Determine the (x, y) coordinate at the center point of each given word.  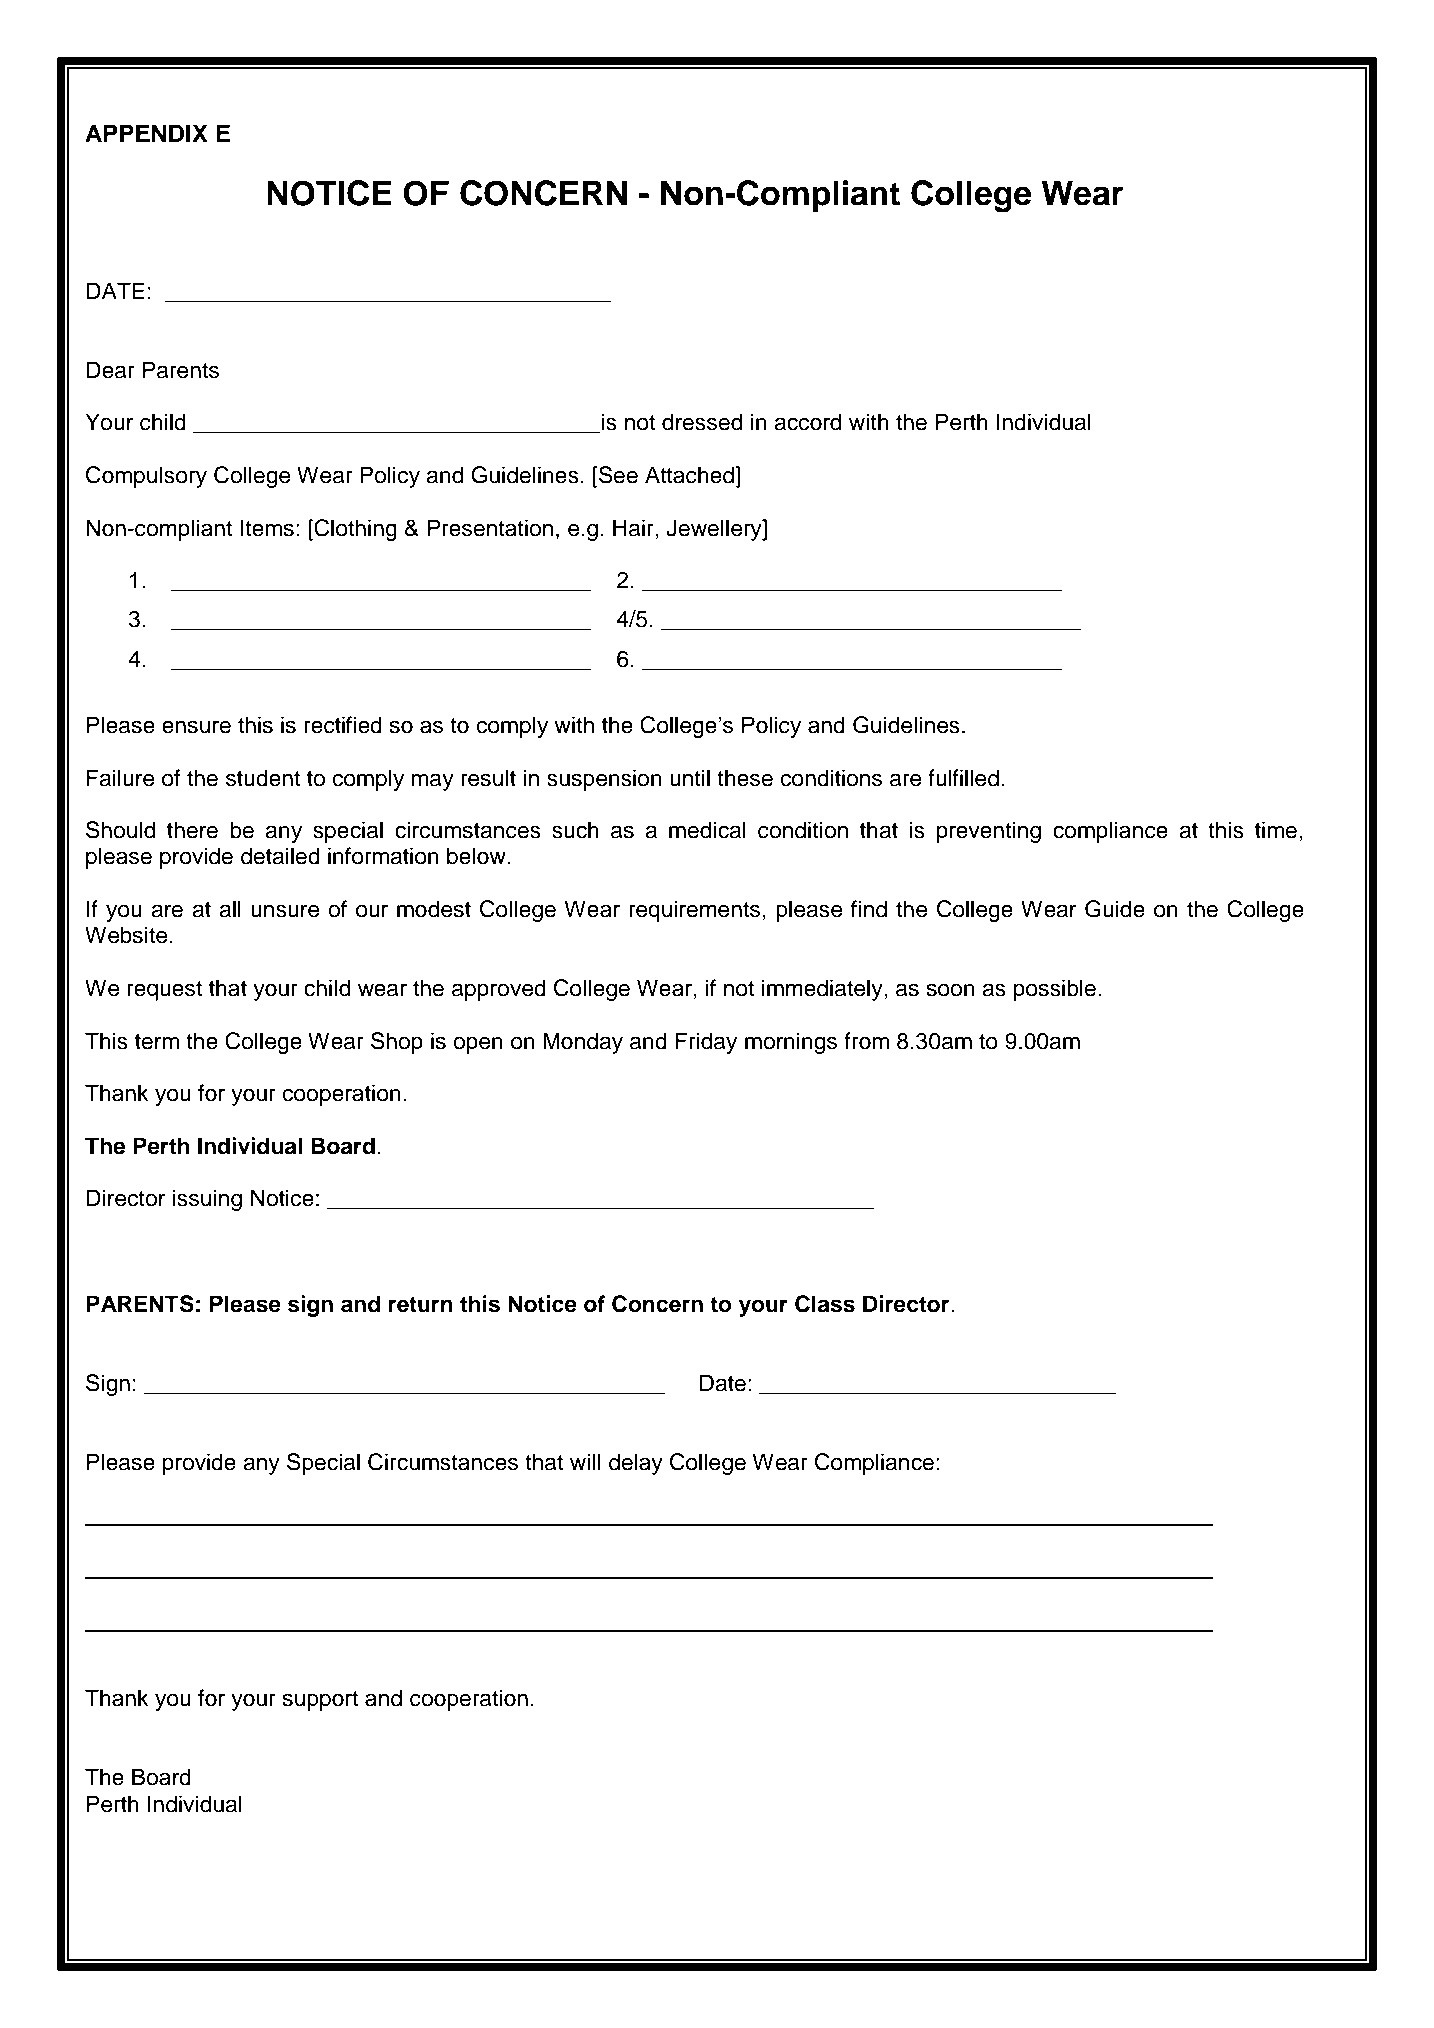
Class (825, 1304)
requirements (694, 911)
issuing (207, 1200)
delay (636, 1464)
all (230, 909)
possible (1055, 990)
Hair (634, 528)
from (866, 1041)
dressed (702, 422)
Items (267, 528)
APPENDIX (146, 133)
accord (807, 422)
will (585, 1461)
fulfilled (963, 778)
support (320, 1701)
